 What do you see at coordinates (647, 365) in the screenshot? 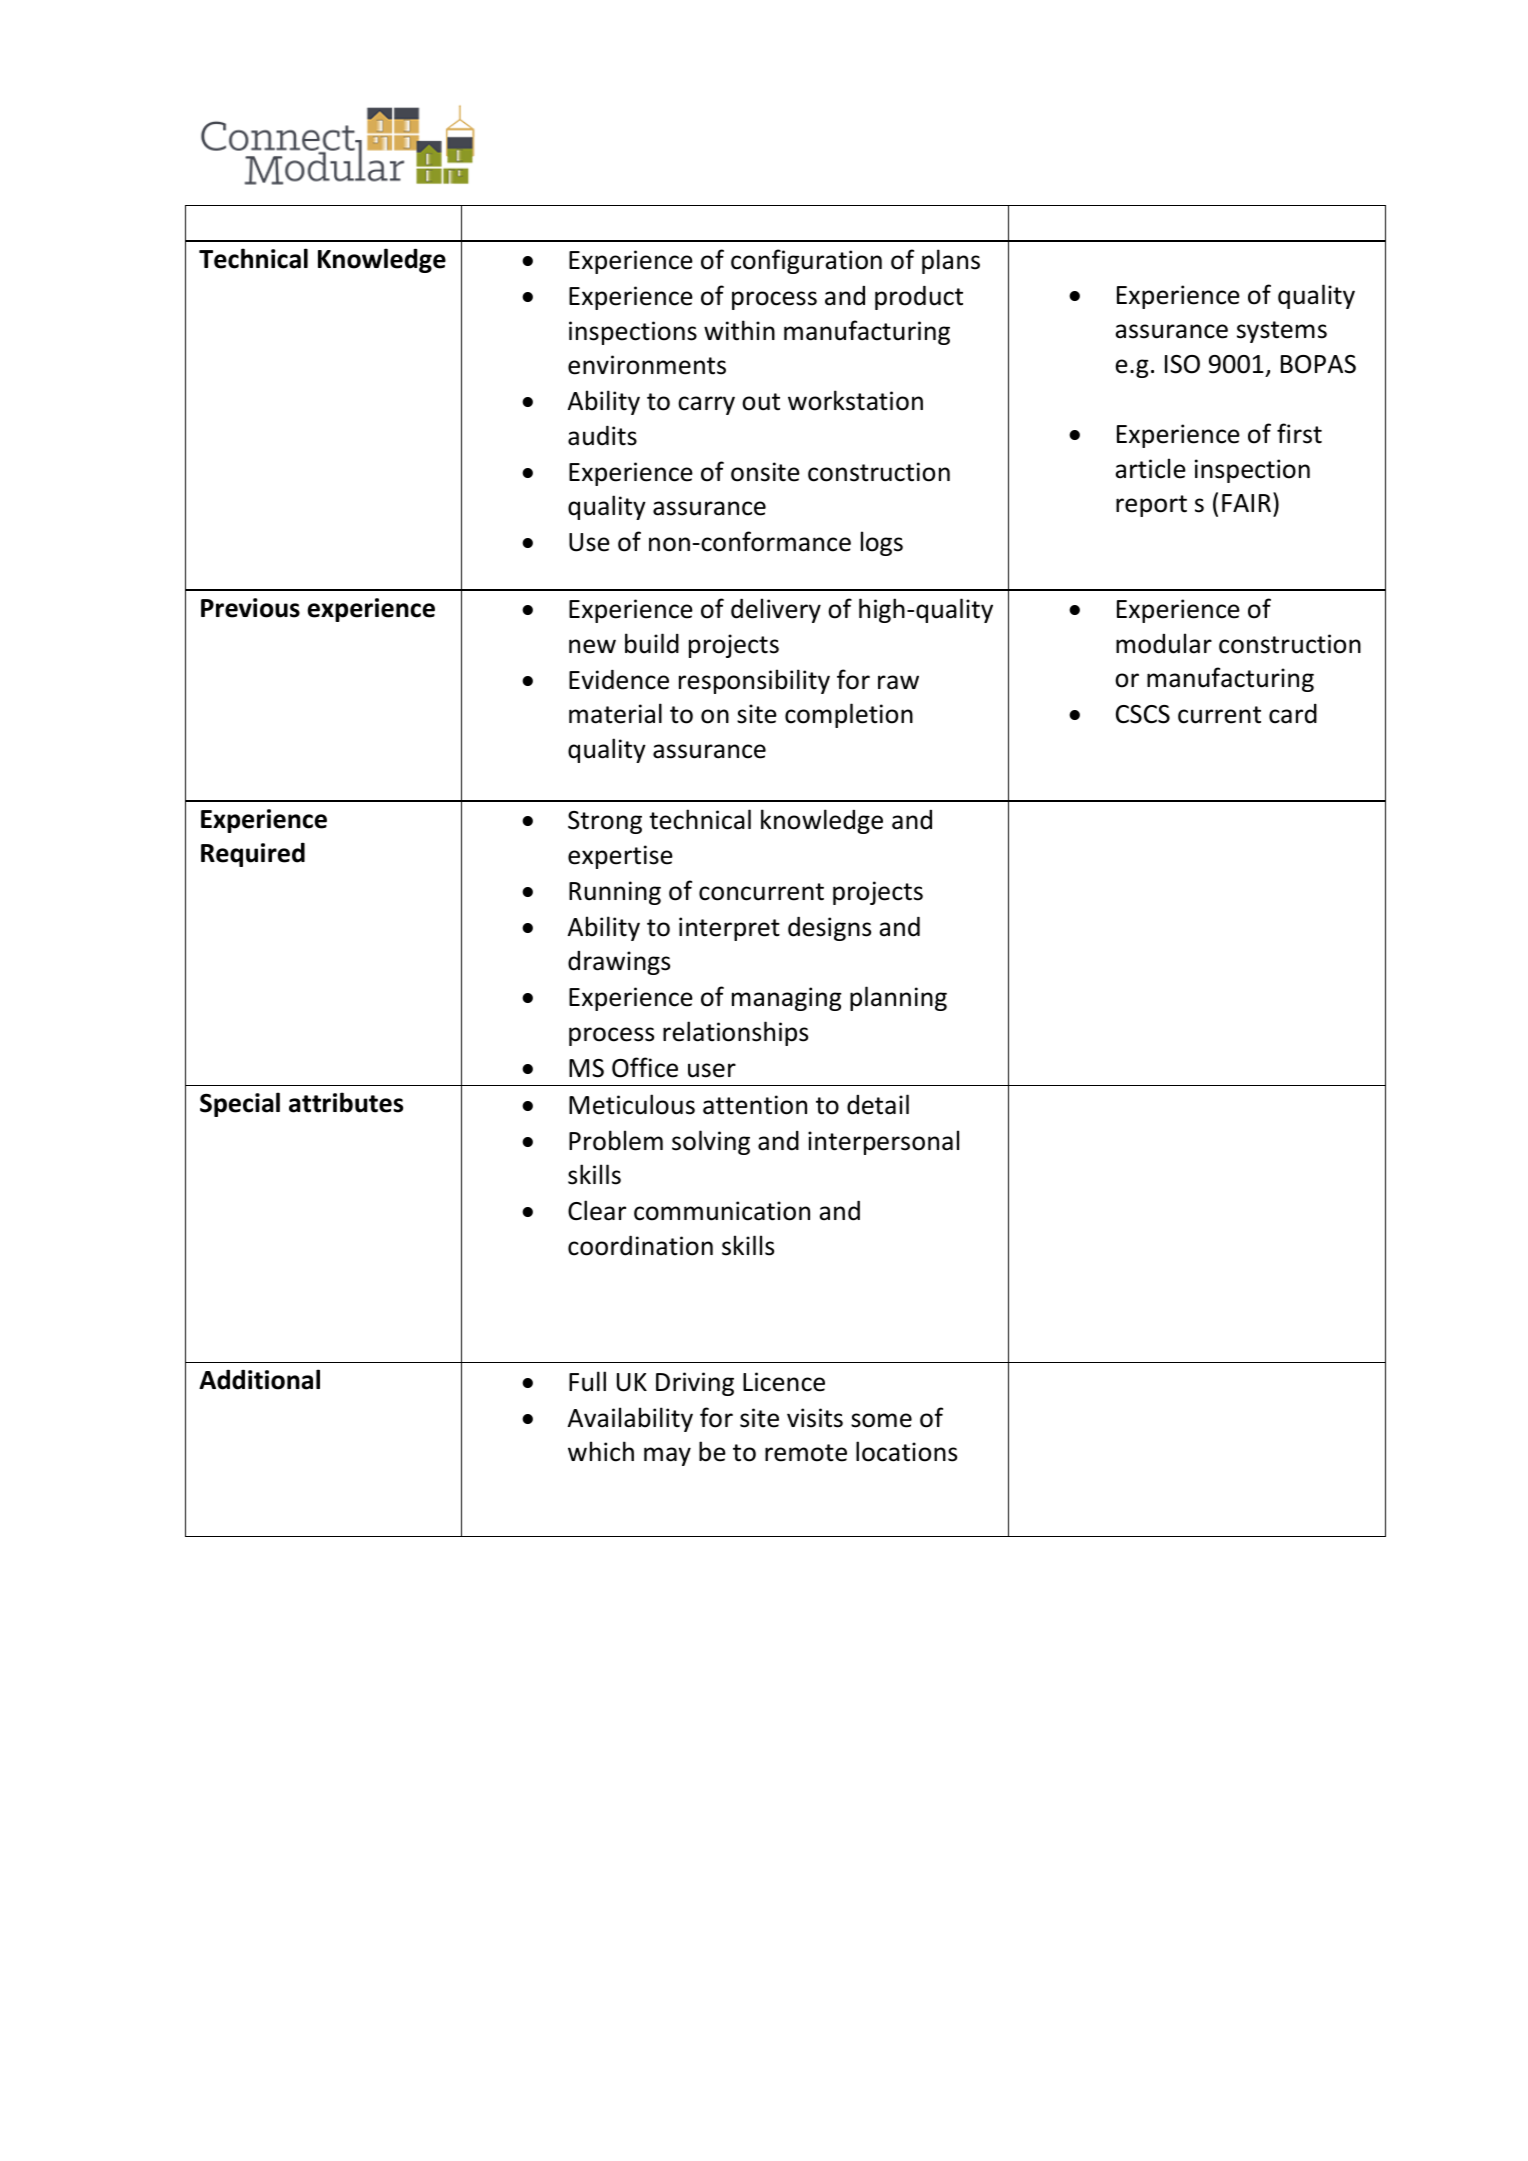
I see `environments` at bounding box center [647, 365].
